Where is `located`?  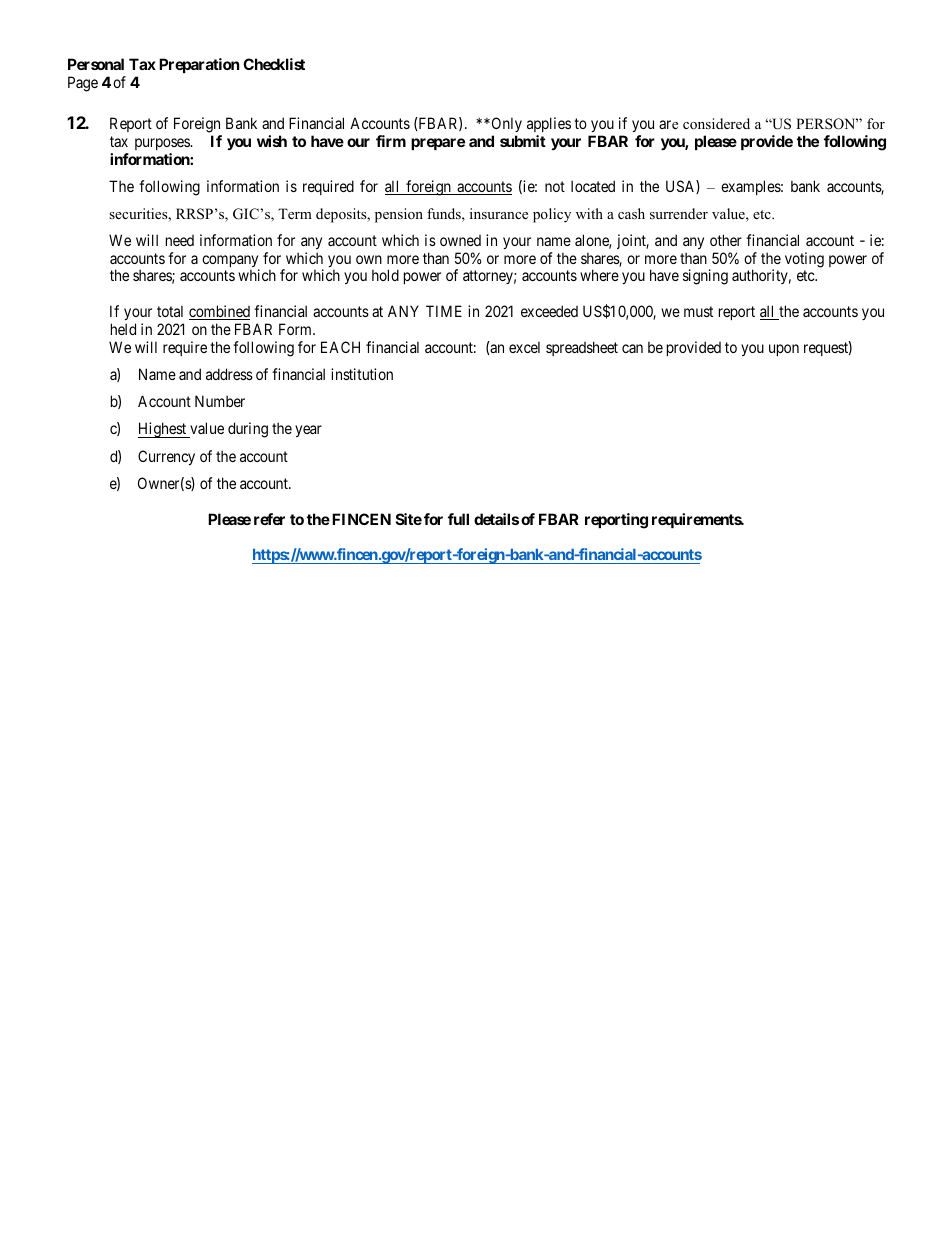 located is located at coordinates (593, 186).
